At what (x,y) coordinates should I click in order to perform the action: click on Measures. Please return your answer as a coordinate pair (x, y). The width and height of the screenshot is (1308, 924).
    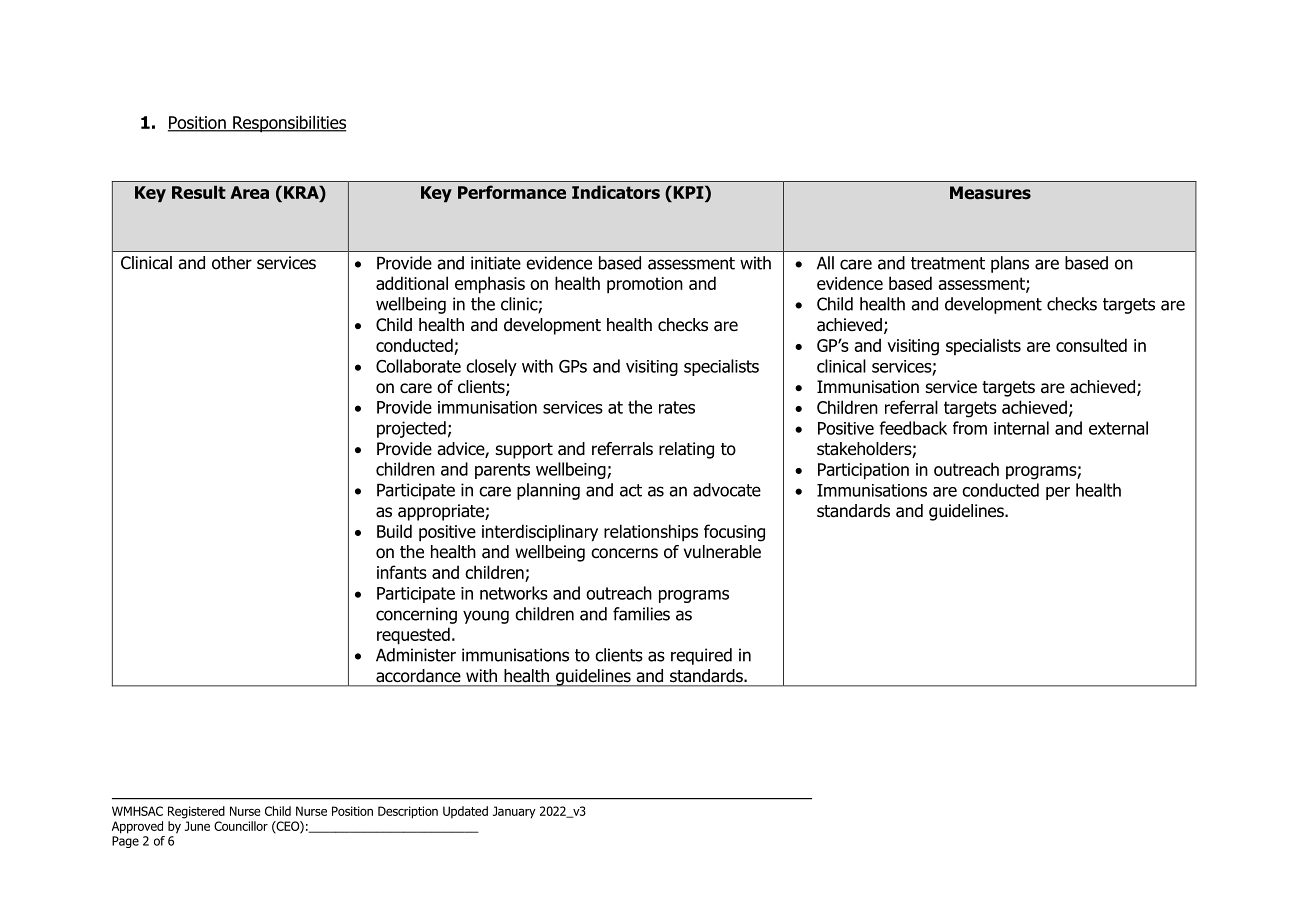
    Looking at the image, I should click on (990, 193).
